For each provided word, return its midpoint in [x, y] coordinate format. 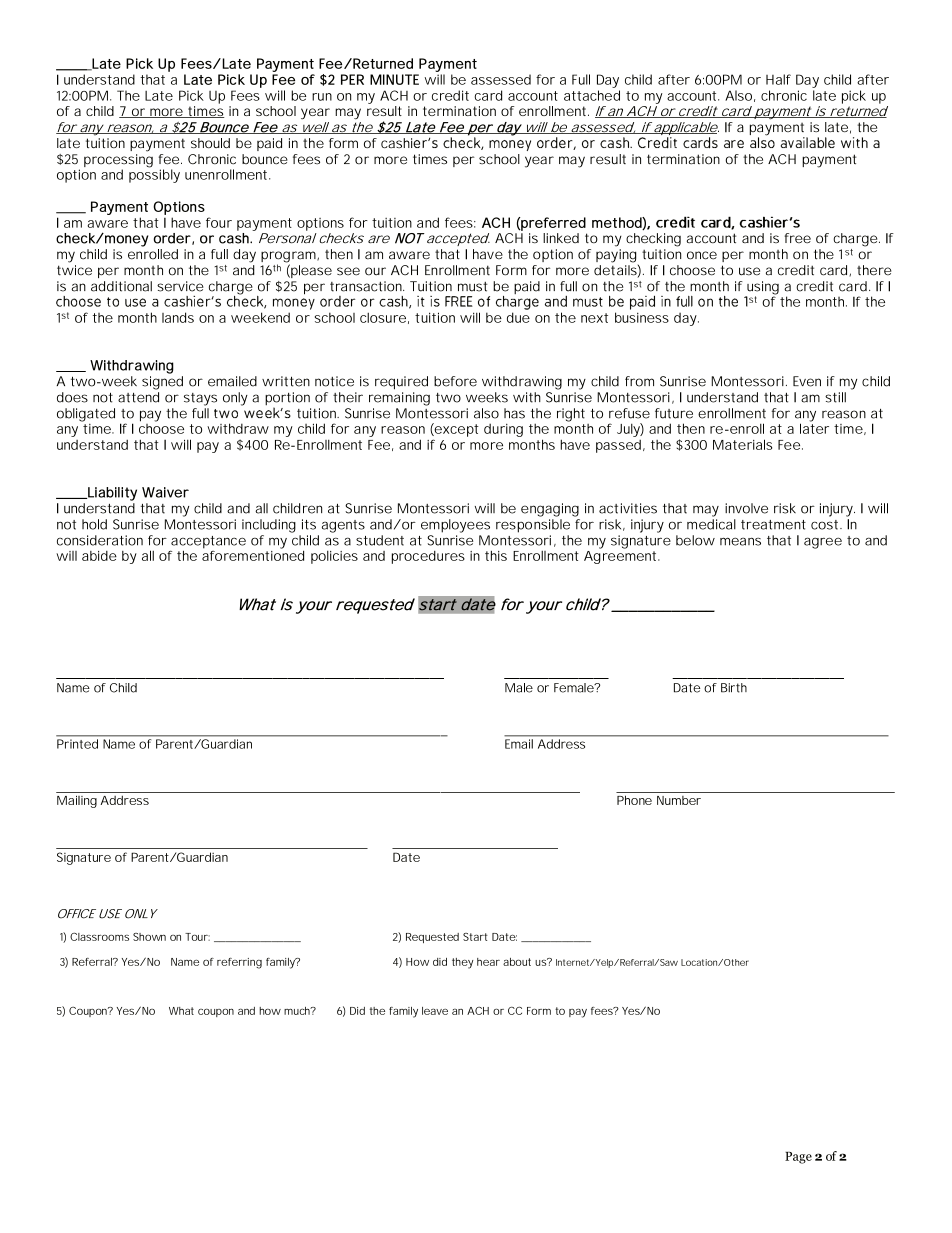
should [210, 143]
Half [778, 79]
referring [239, 963]
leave [435, 1011]
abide [99, 556]
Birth [734, 688]
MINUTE [394, 79]
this [496, 556]
